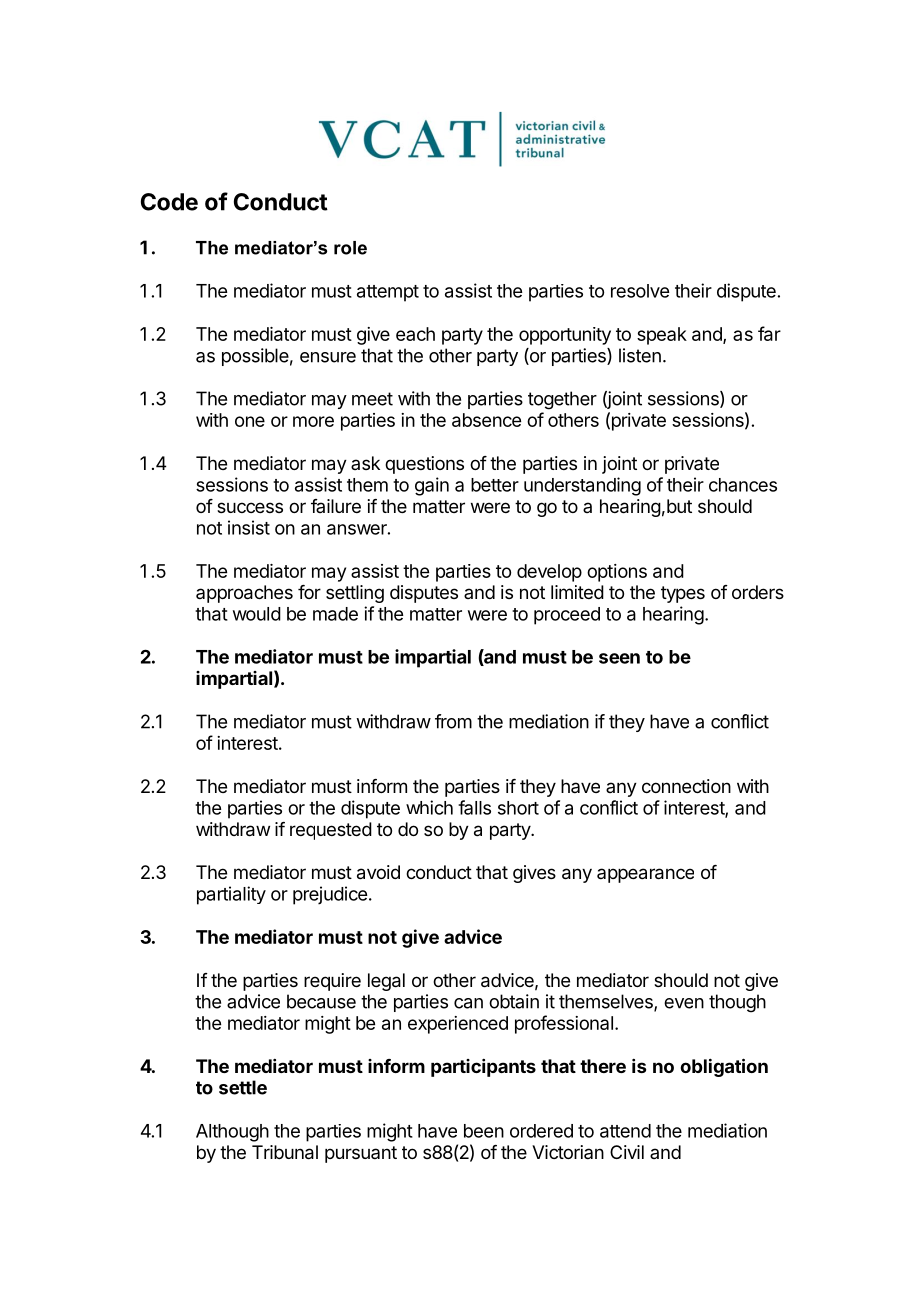  I want to click on insist, so click(249, 527).
